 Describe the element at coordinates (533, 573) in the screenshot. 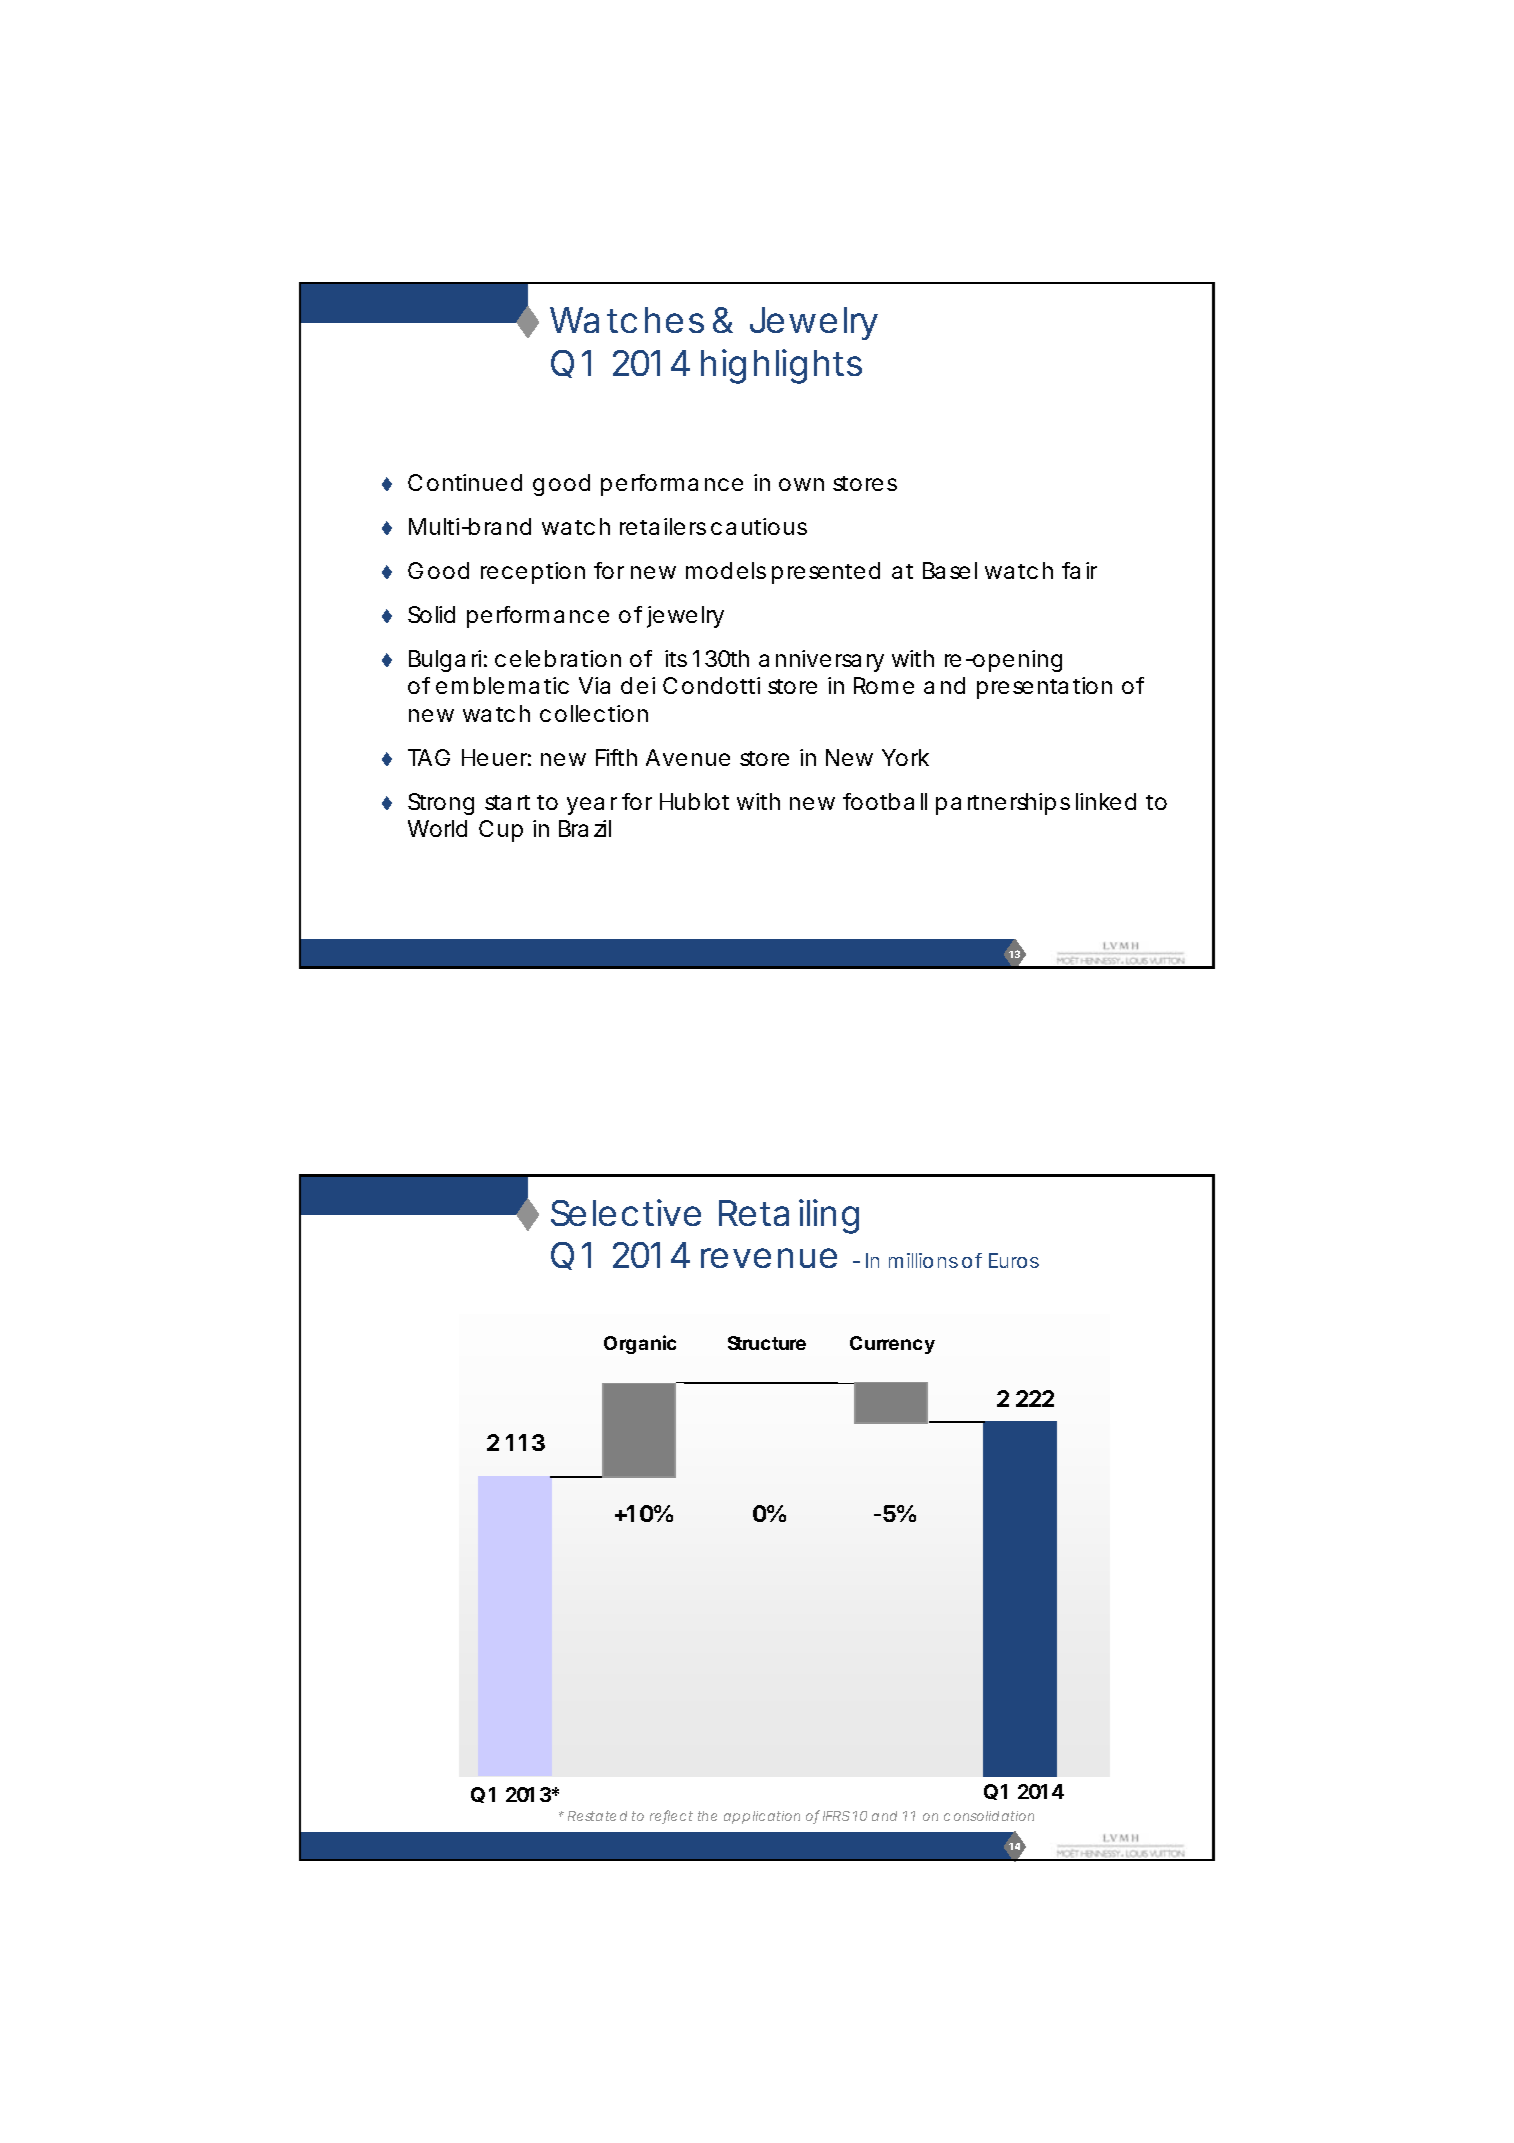

I see `reception` at that location.
